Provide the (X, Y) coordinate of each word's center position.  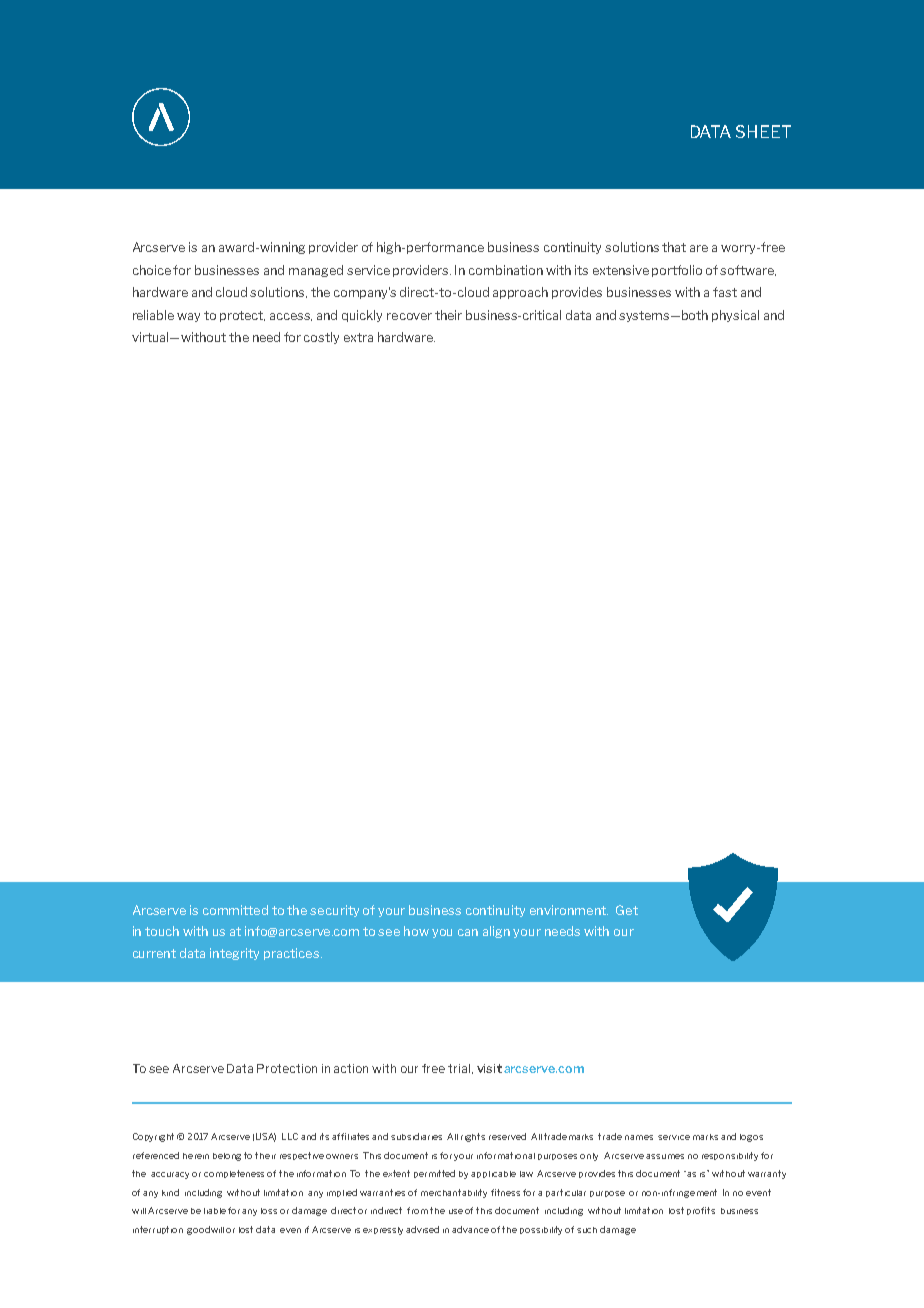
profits (701, 1211)
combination (506, 270)
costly (321, 338)
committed (235, 910)
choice (152, 270)
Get (627, 910)
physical (735, 316)
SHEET (763, 131)
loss (269, 1211)
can (468, 932)
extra (358, 337)
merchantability (454, 1193)
